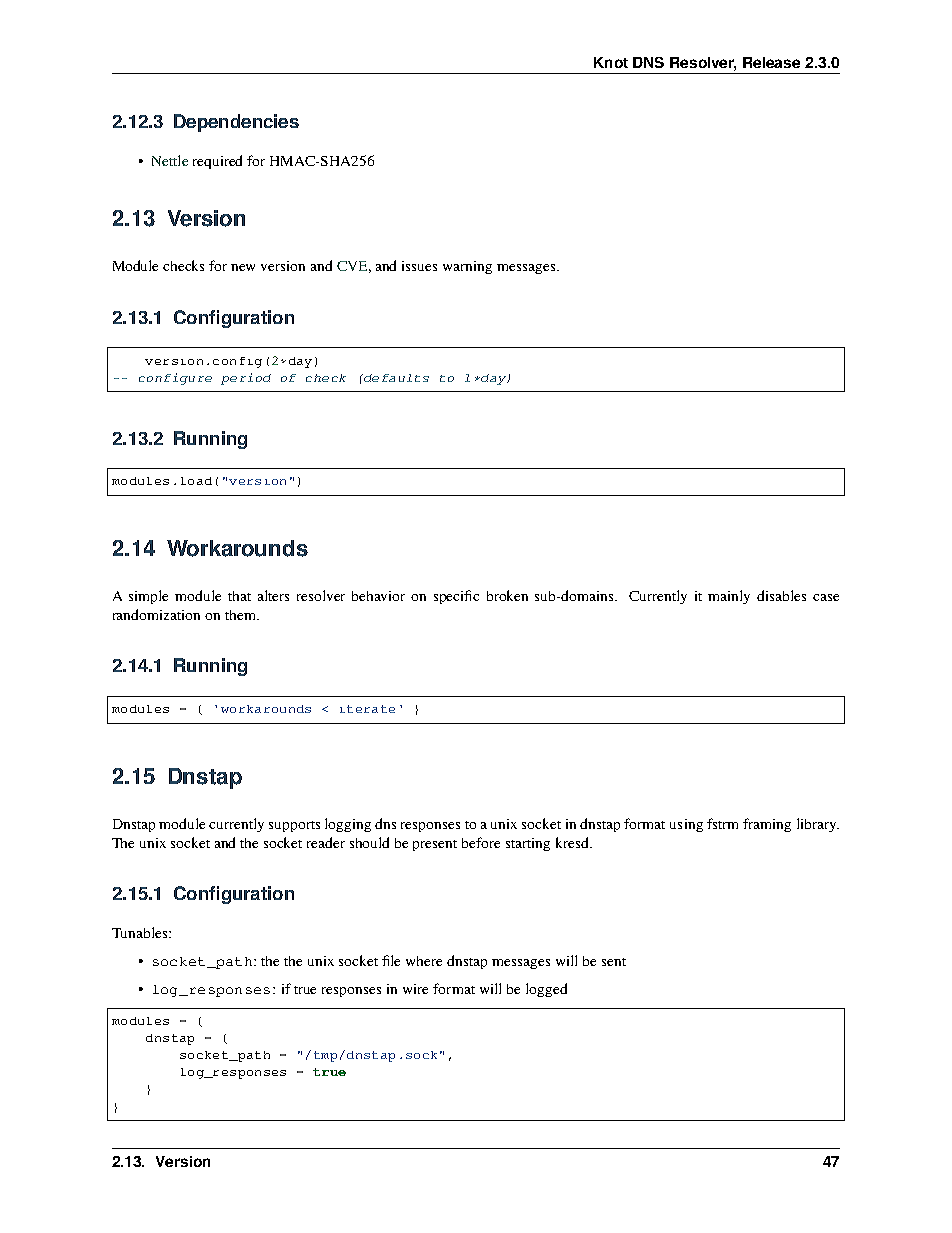 The width and height of the screenshot is (952, 1233). I want to click on where, so click(424, 961).
